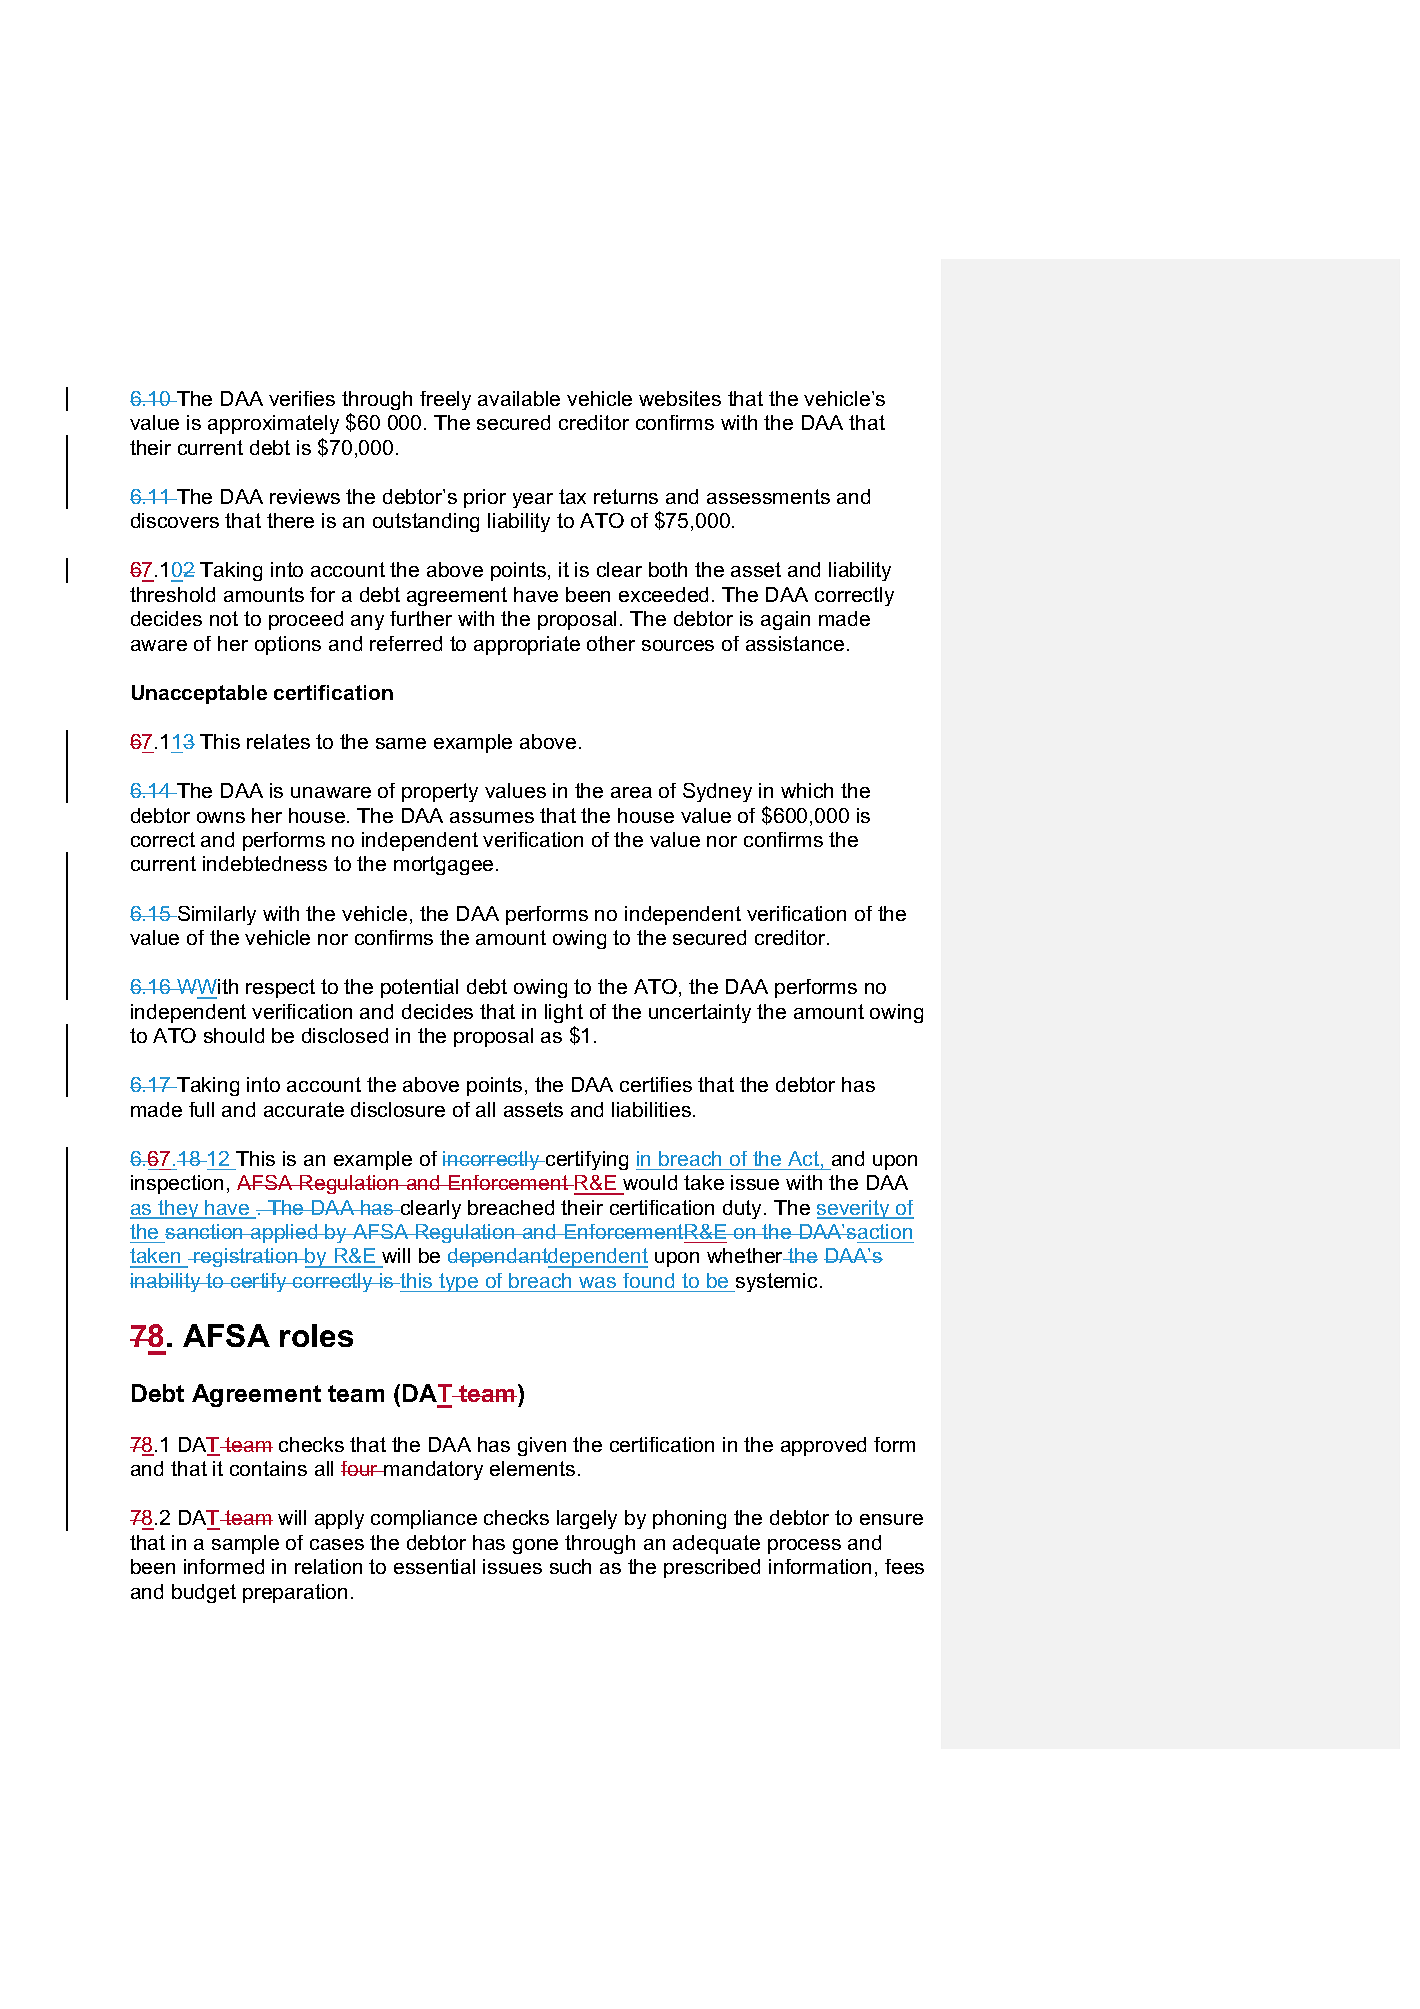  Describe the element at coordinates (245, 1544) in the image. I see `sample` at that location.
